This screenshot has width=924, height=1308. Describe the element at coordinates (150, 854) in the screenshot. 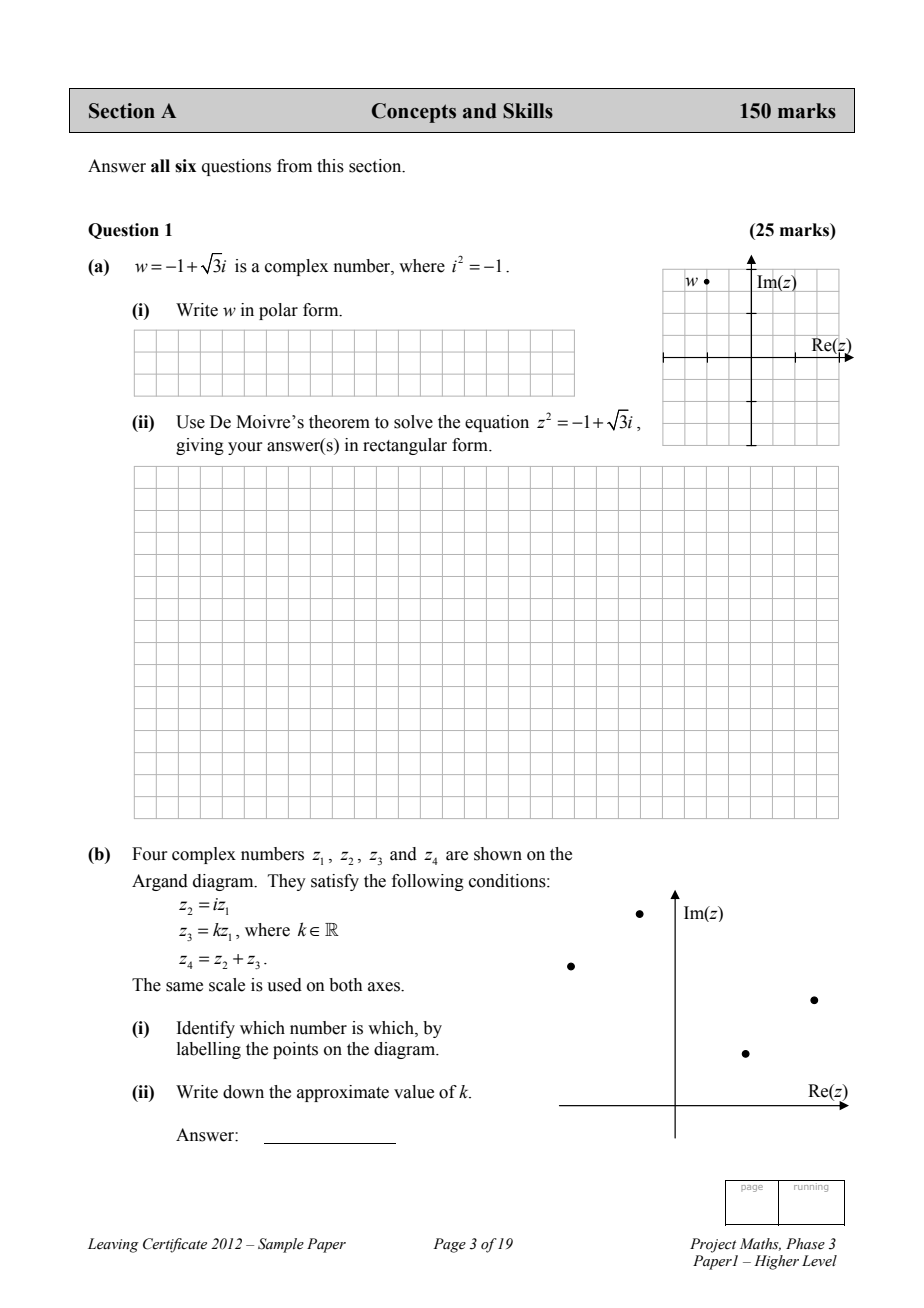

I see `Four` at that location.
